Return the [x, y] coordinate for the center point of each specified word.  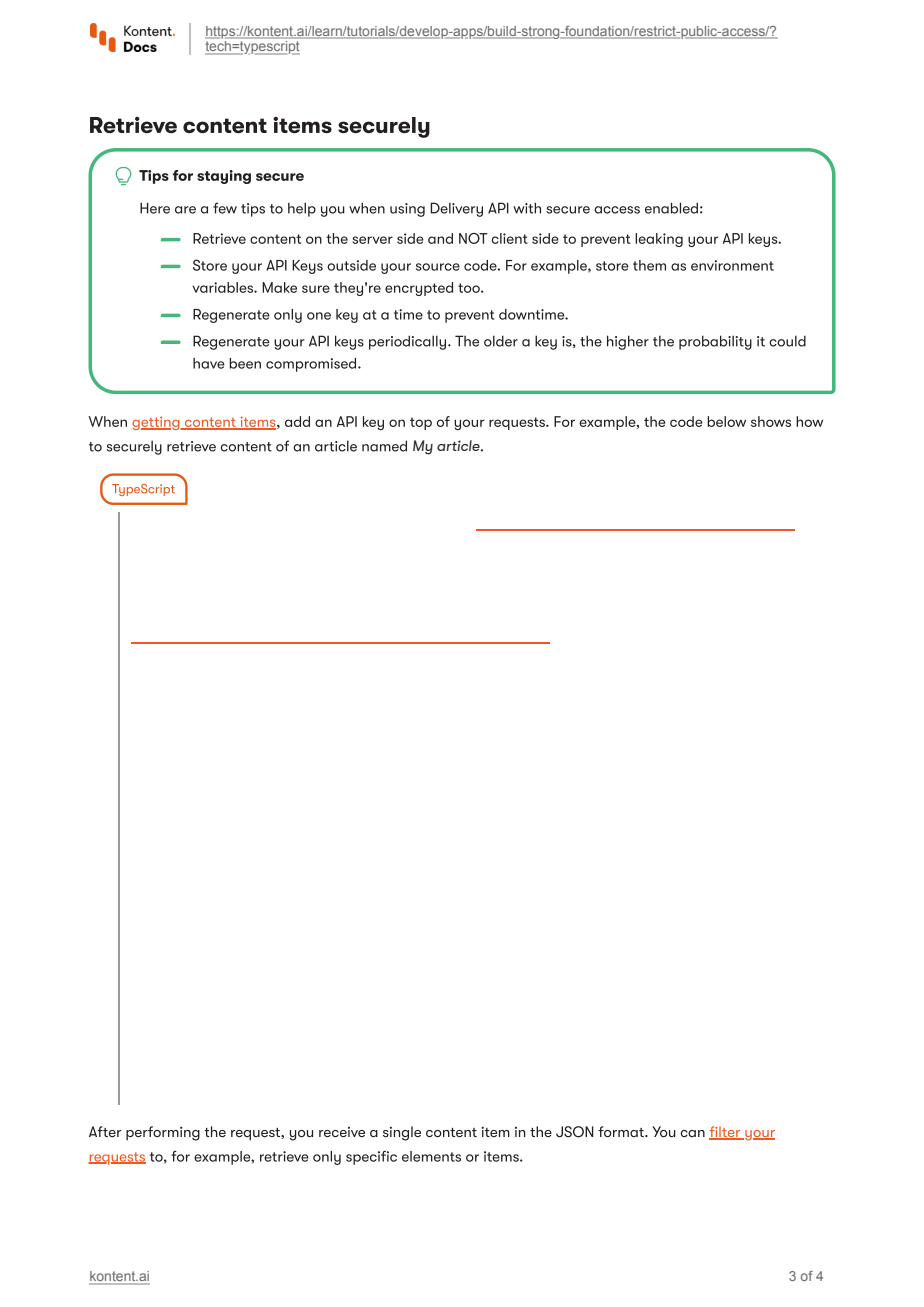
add [297, 421]
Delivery [456, 209]
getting [157, 423]
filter [726, 1133]
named [384, 446]
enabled [671, 208]
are [185, 210]
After [105, 1131]
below [726, 421]
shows [771, 421]
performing [163, 1133]
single [402, 1133]
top [421, 423]
